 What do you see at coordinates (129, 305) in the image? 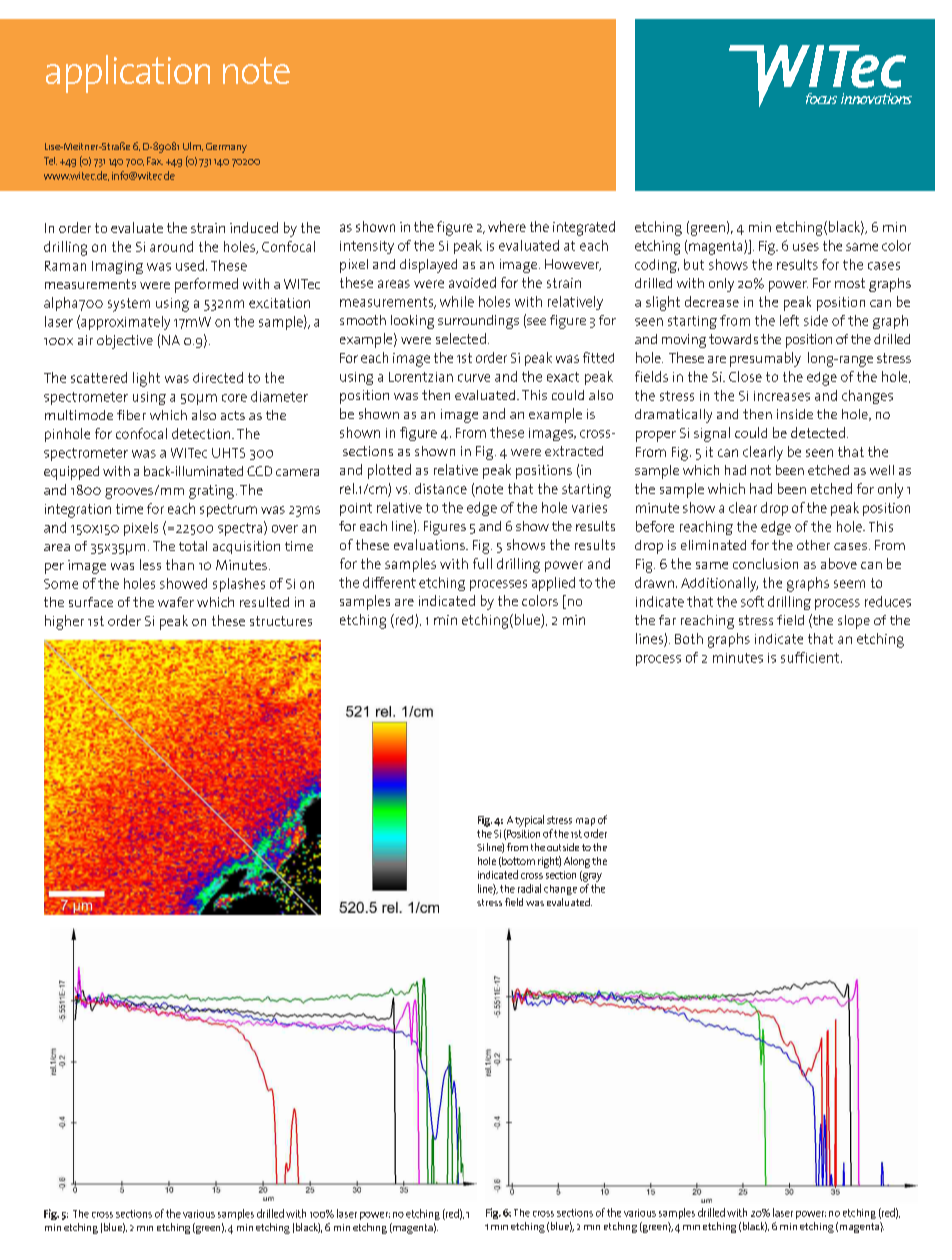
I see `system` at bounding box center [129, 305].
